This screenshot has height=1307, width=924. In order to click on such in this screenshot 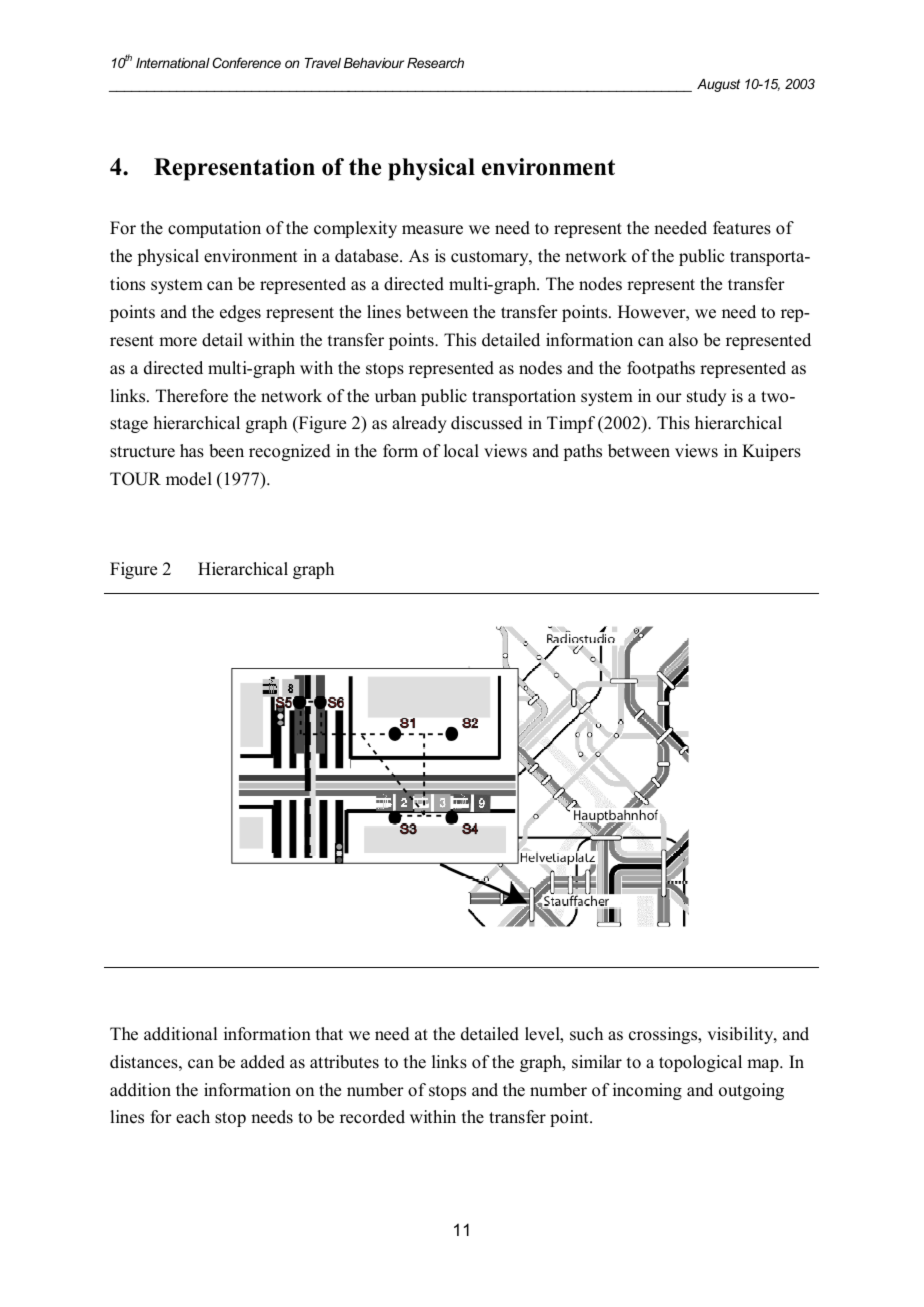, I will do `click(586, 1034)`.
